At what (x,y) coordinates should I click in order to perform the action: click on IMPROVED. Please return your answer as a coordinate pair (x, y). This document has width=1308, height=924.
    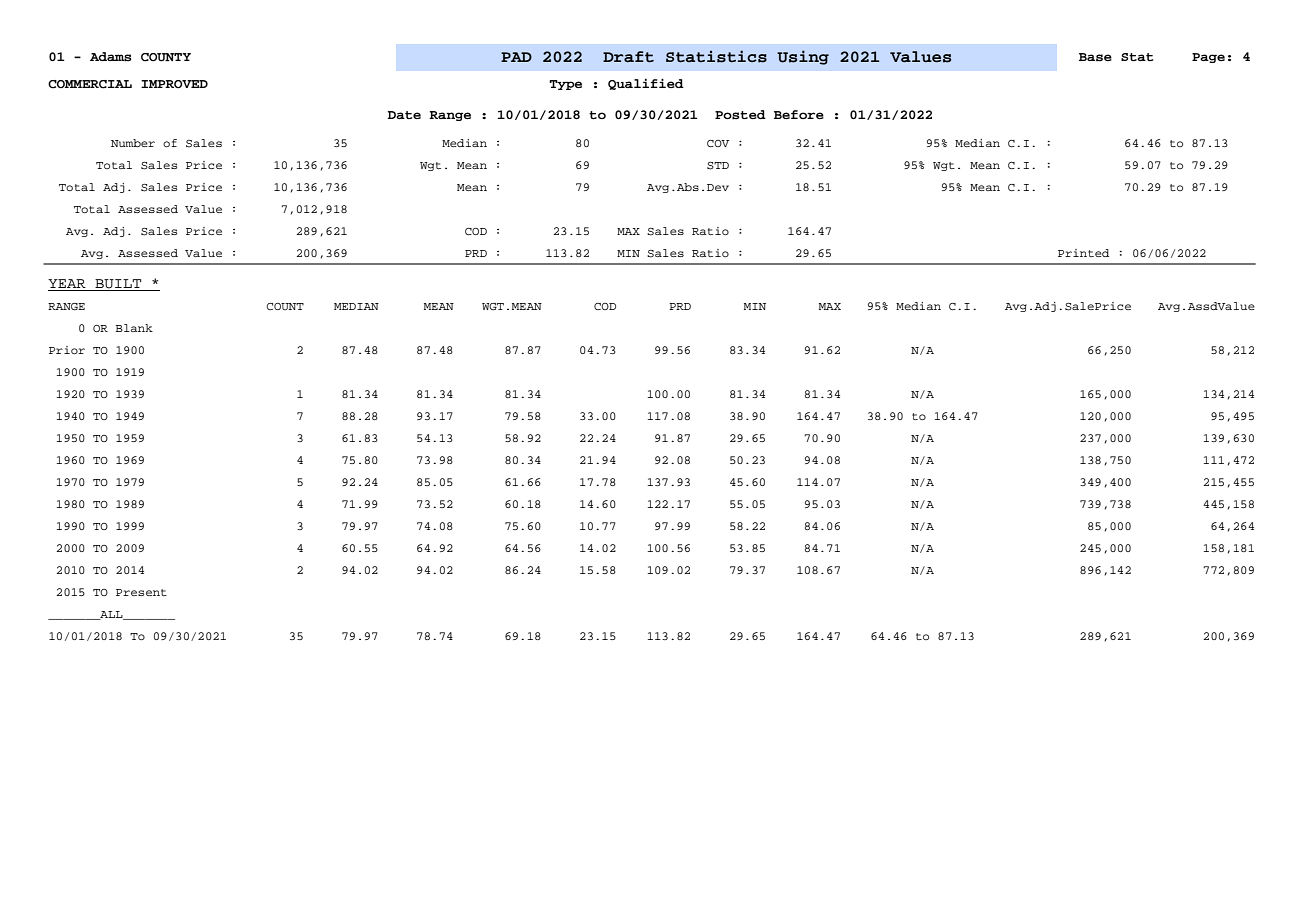
    Looking at the image, I should click on (174, 84).
